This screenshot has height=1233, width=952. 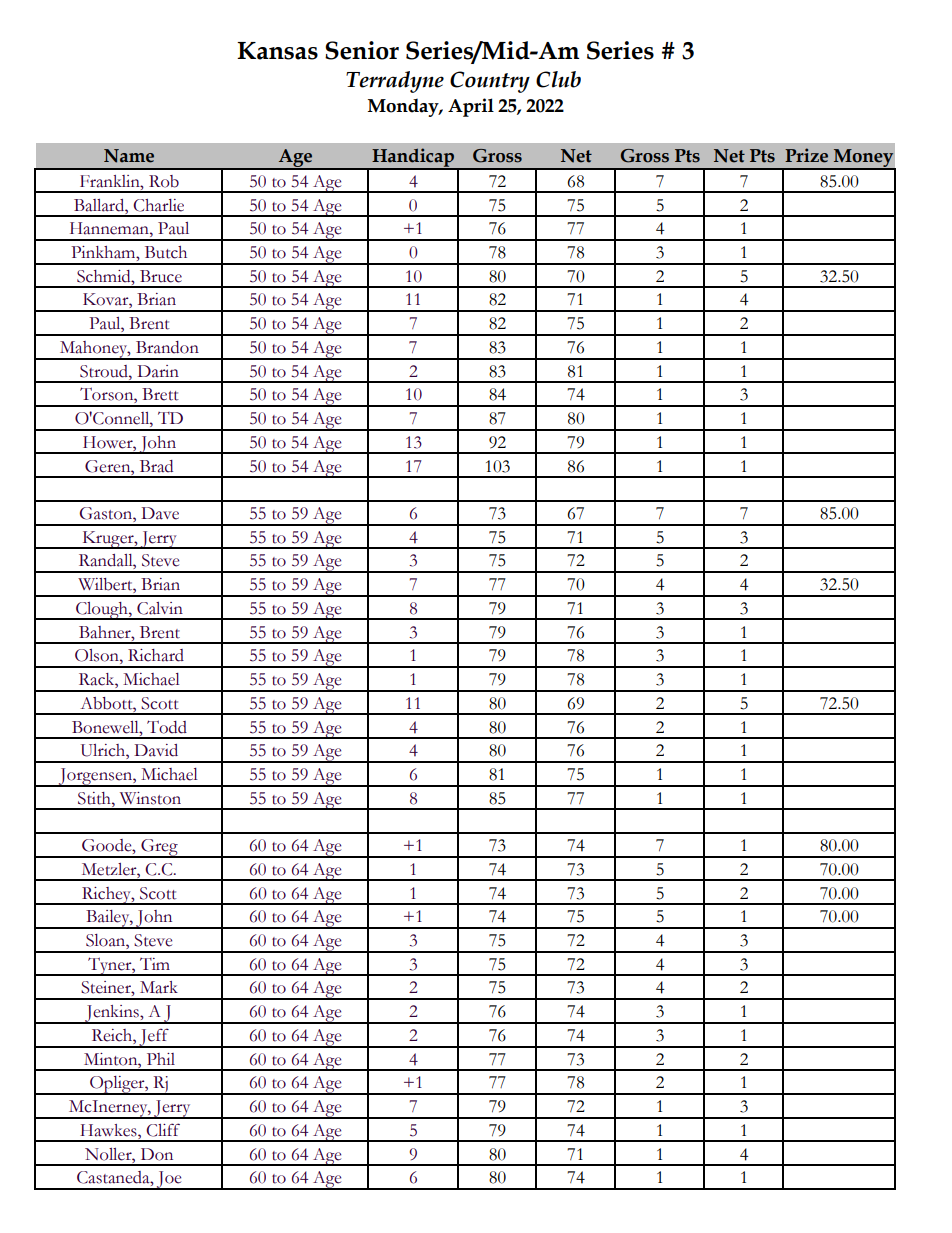 I want to click on Calvin, so click(x=160, y=608).
